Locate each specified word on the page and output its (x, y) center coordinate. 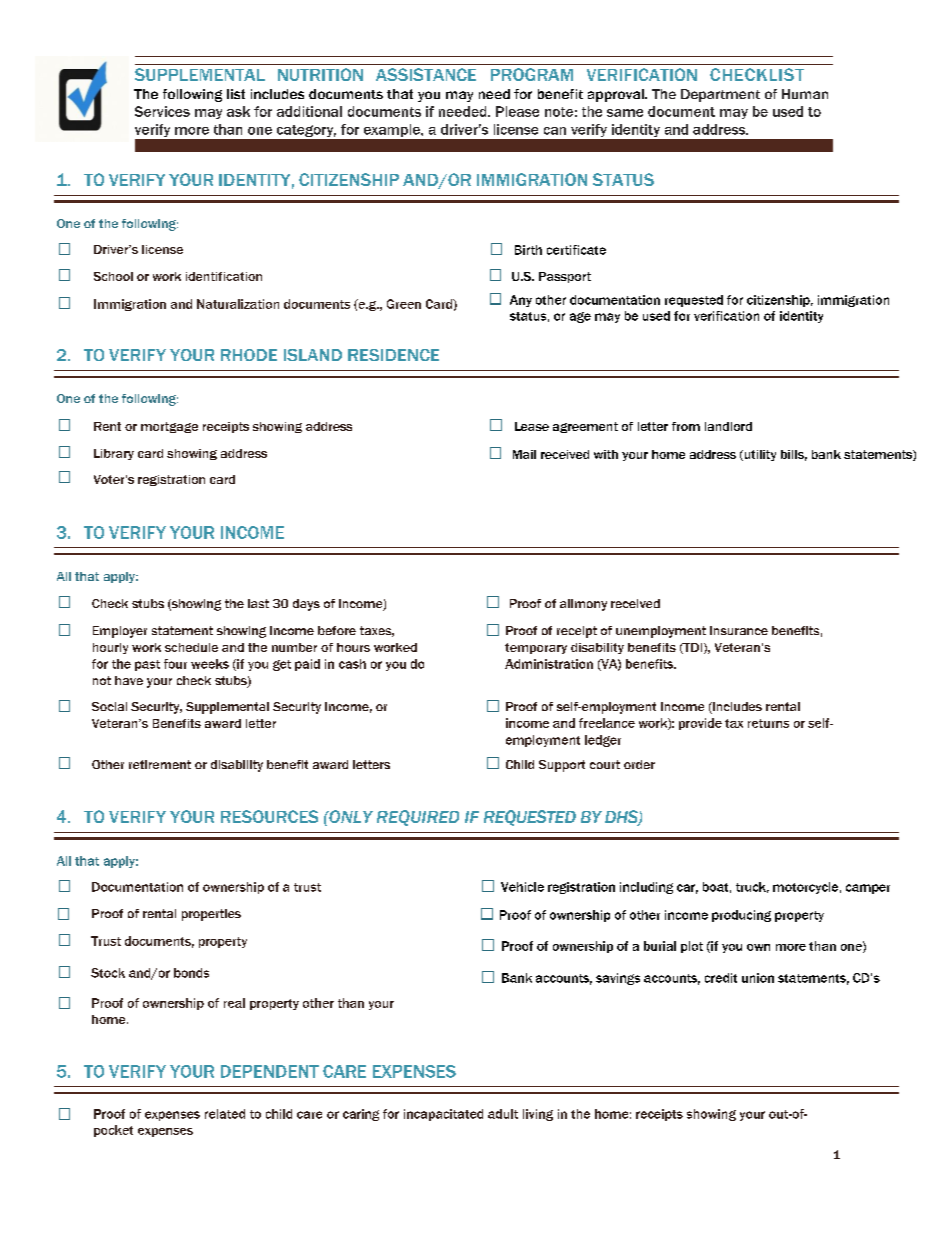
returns (768, 723)
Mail (524, 454)
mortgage (169, 427)
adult (503, 1114)
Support (562, 766)
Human (805, 94)
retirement (160, 764)
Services (162, 111)
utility (759, 455)
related (225, 1114)
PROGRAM (532, 74)
